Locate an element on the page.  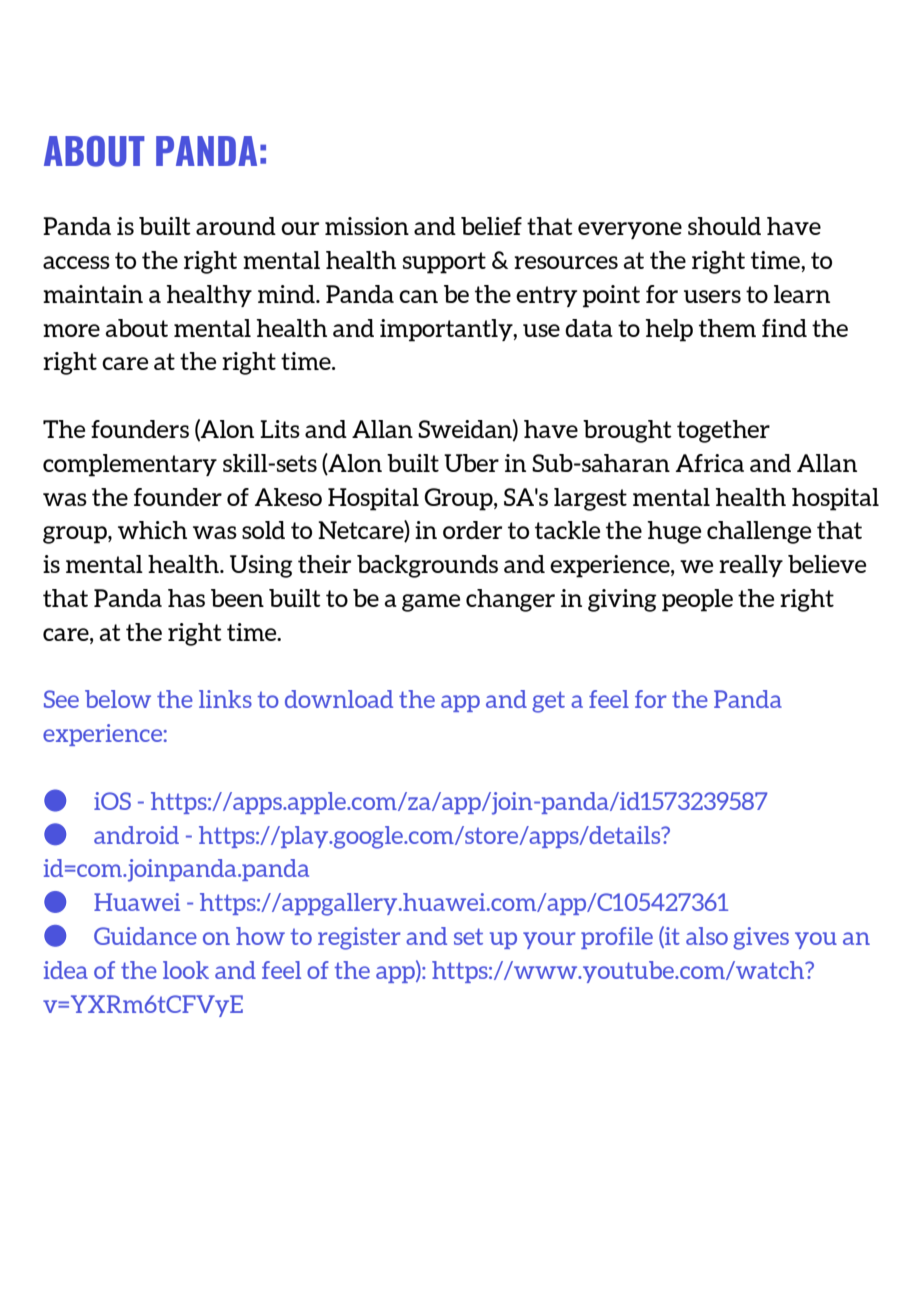
support is located at coordinates (444, 263).
